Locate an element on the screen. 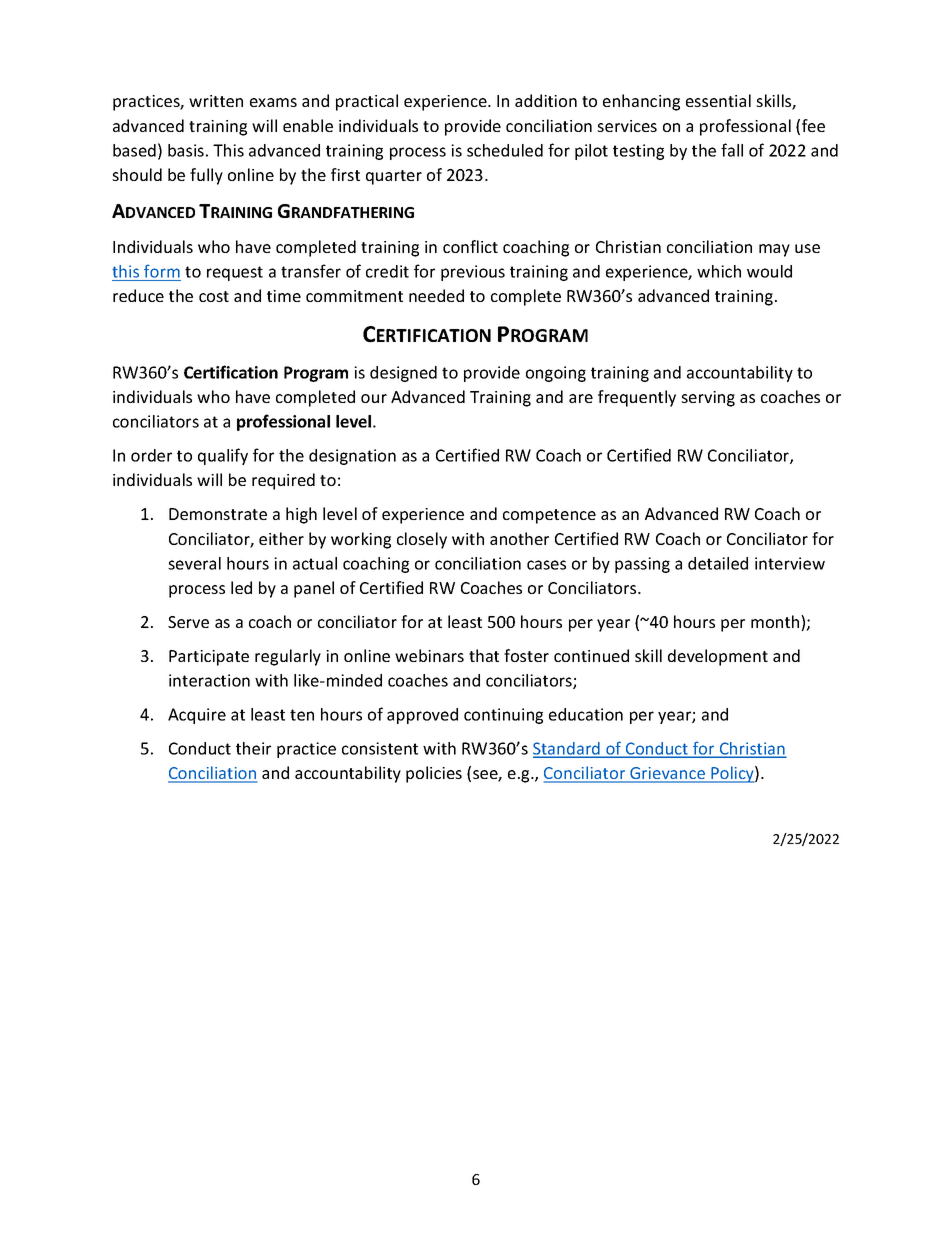 This screenshot has width=952, height=1233. scheduled is located at coordinates (505, 150).
